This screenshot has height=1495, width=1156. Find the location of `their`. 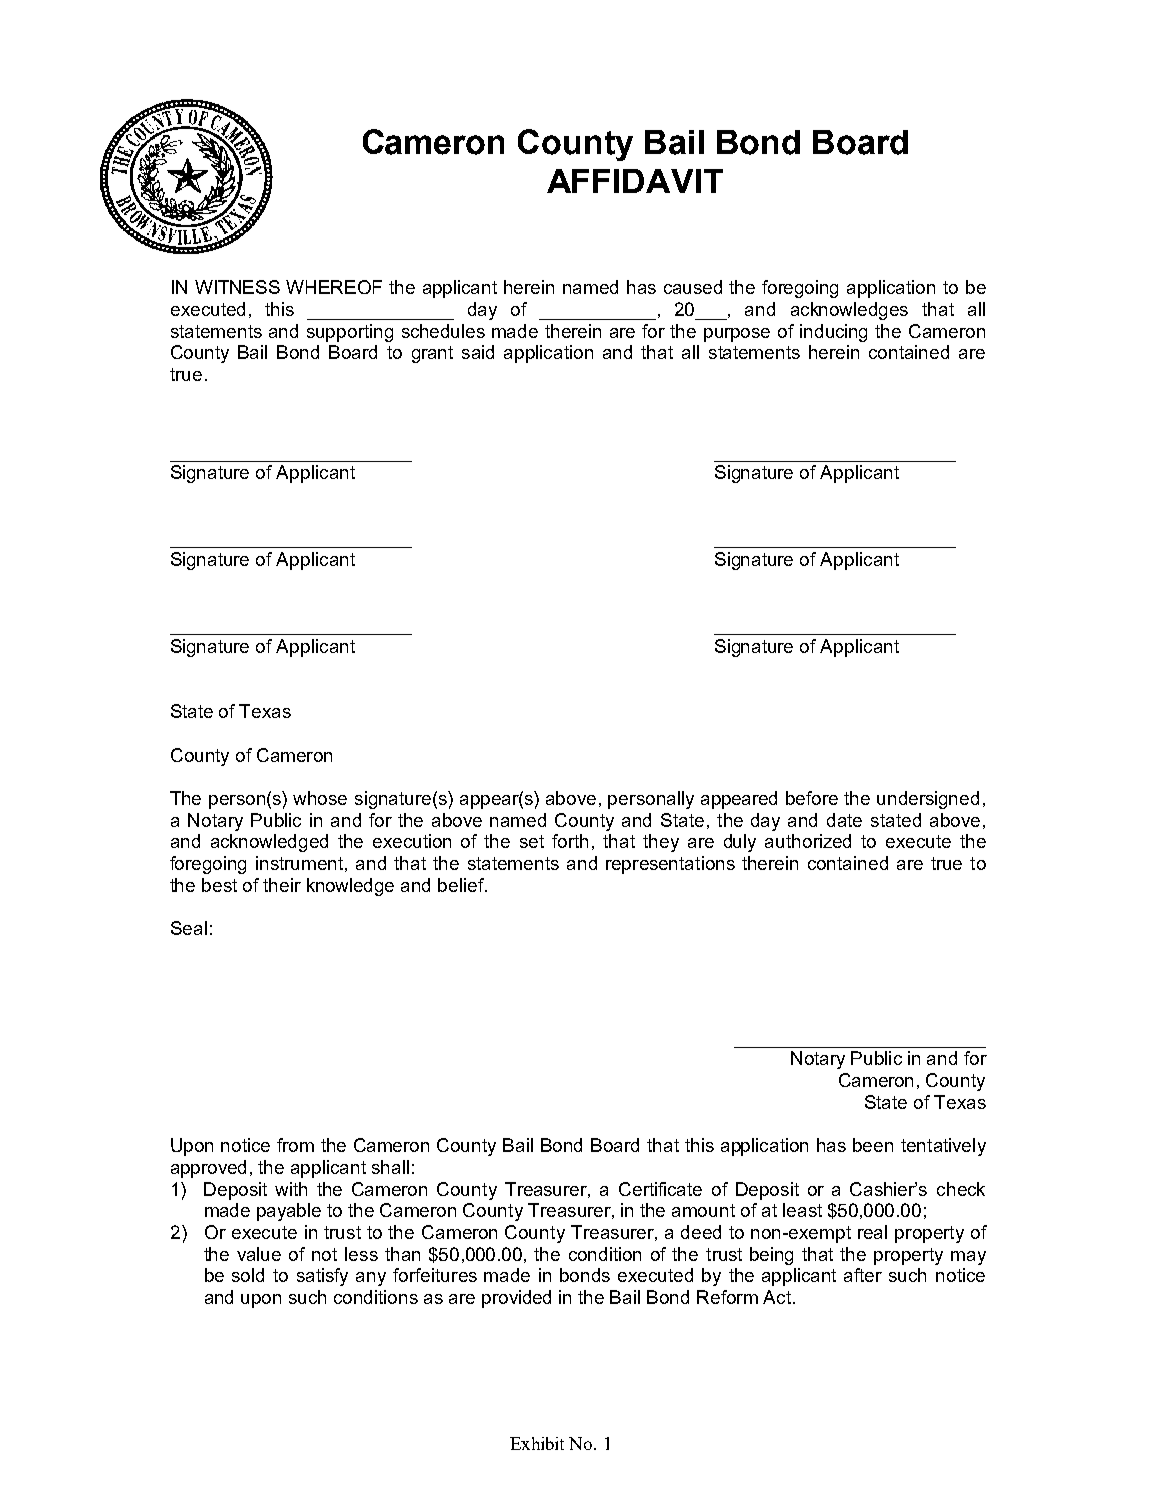

their is located at coordinates (282, 885).
